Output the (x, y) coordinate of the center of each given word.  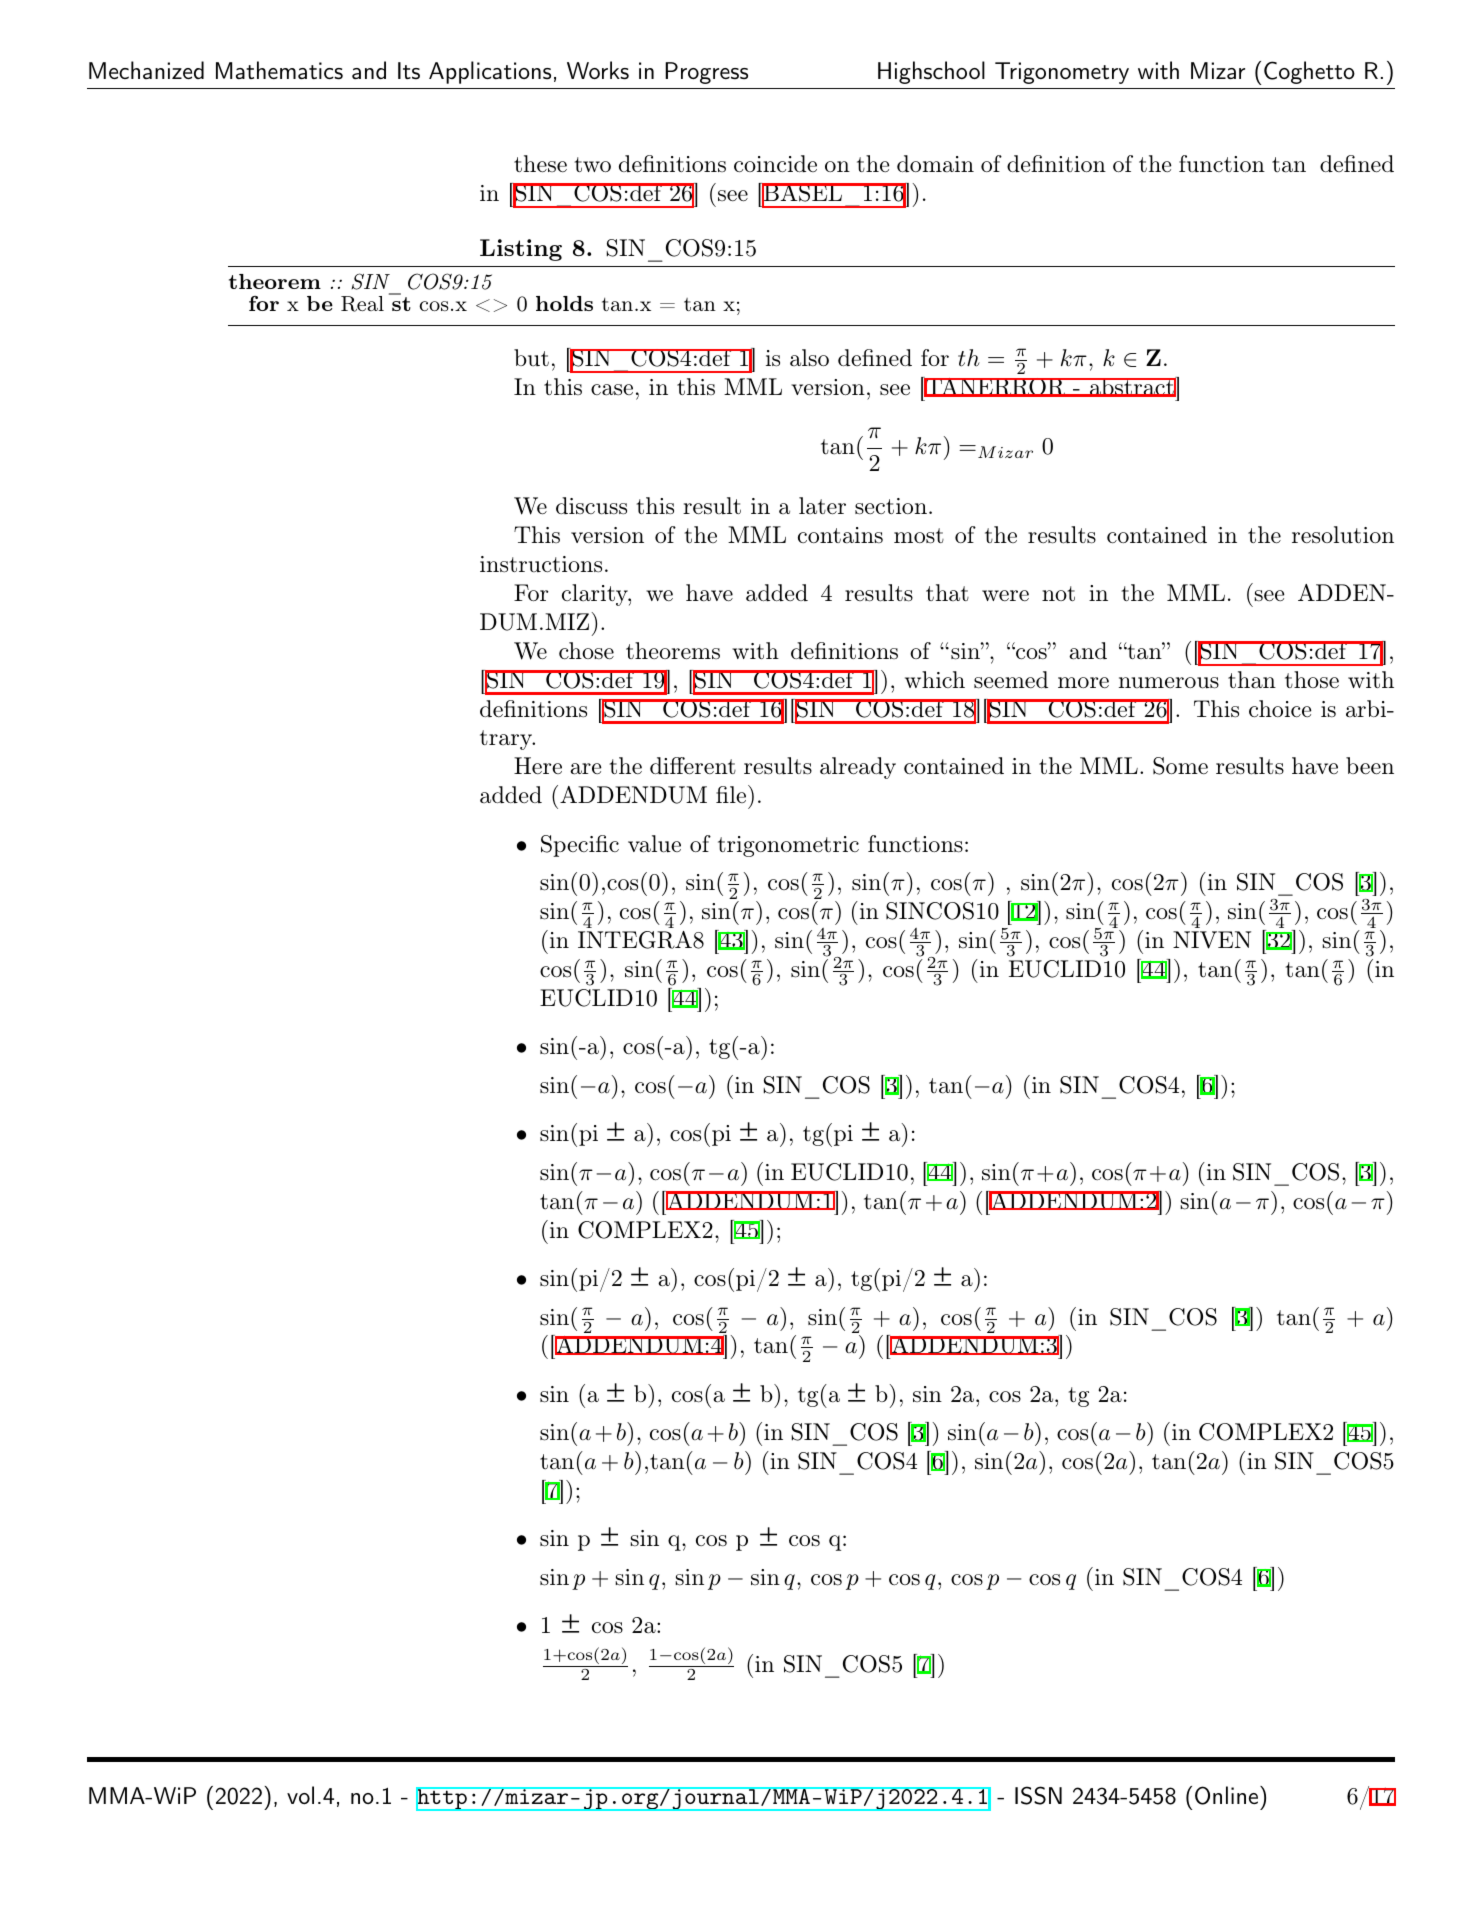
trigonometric (788, 846)
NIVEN (1212, 940)
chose (586, 651)
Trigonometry (1062, 73)
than (1252, 680)
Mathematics (279, 70)
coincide (775, 163)
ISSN (1038, 1795)
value (654, 844)
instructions (541, 564)
